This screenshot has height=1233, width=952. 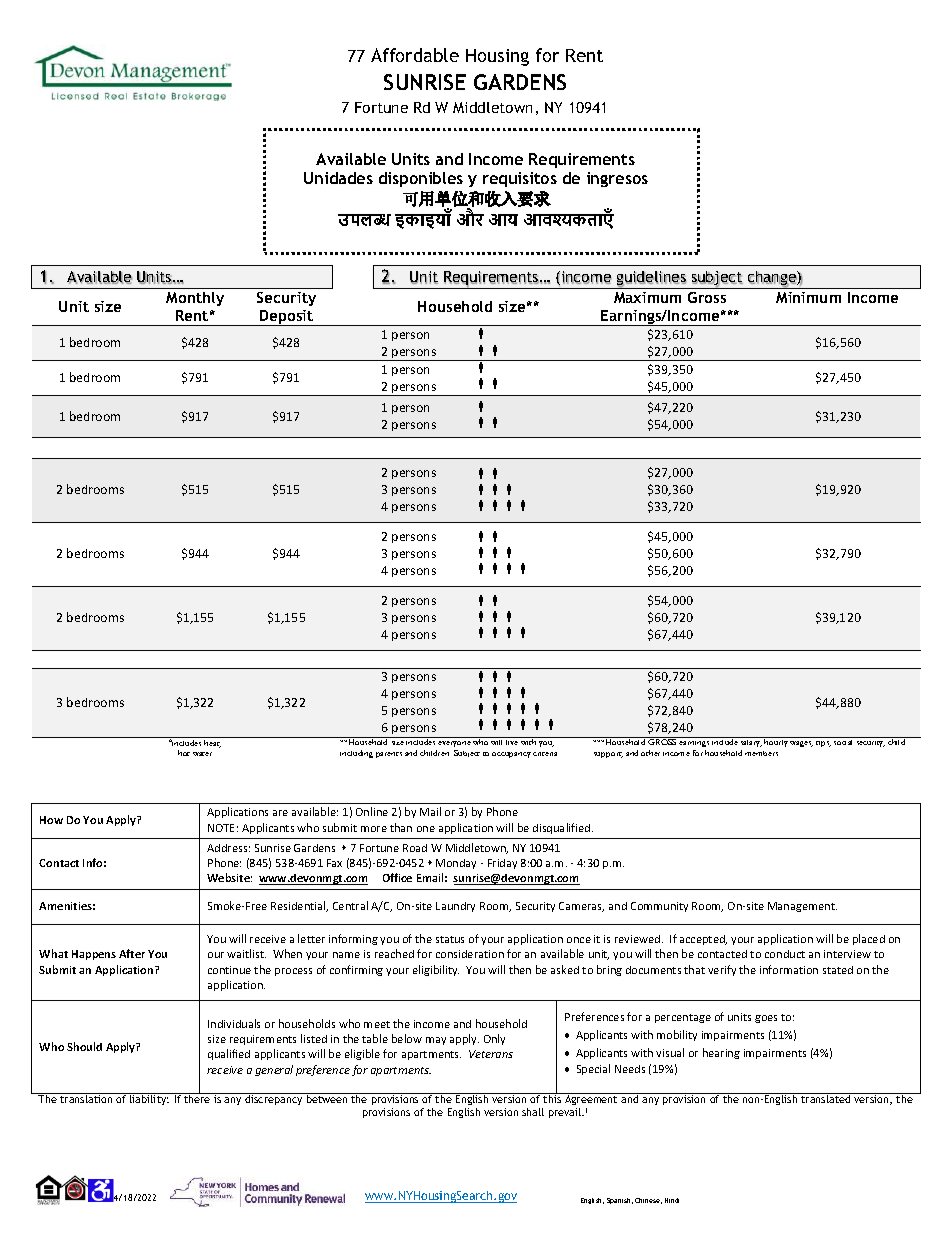 What do you see at coordinates (84, 1046) in the screenshot?
I see `Should` at bounding box center [84, 1046].
